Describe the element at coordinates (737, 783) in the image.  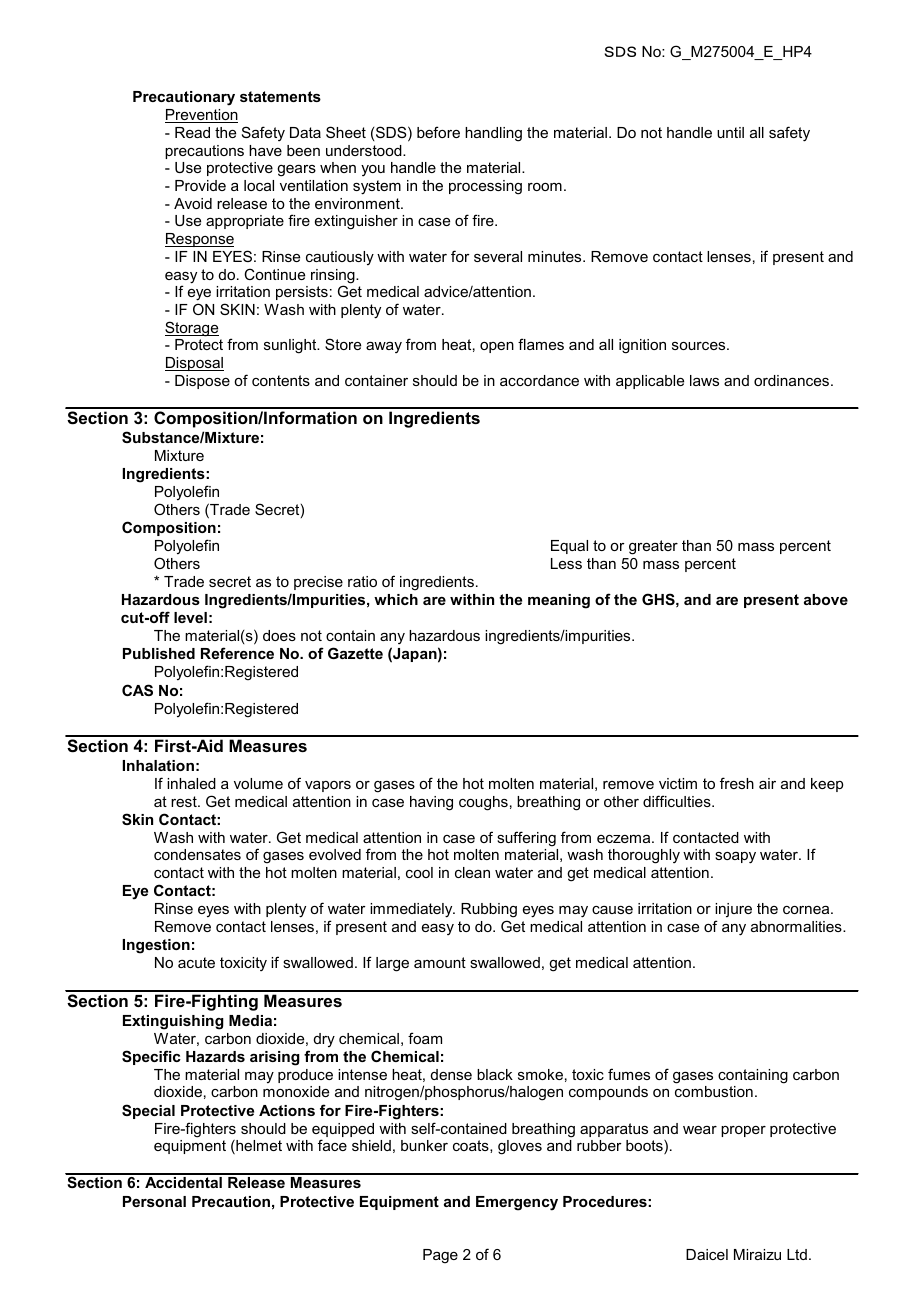
I see `fresh` at that location.
